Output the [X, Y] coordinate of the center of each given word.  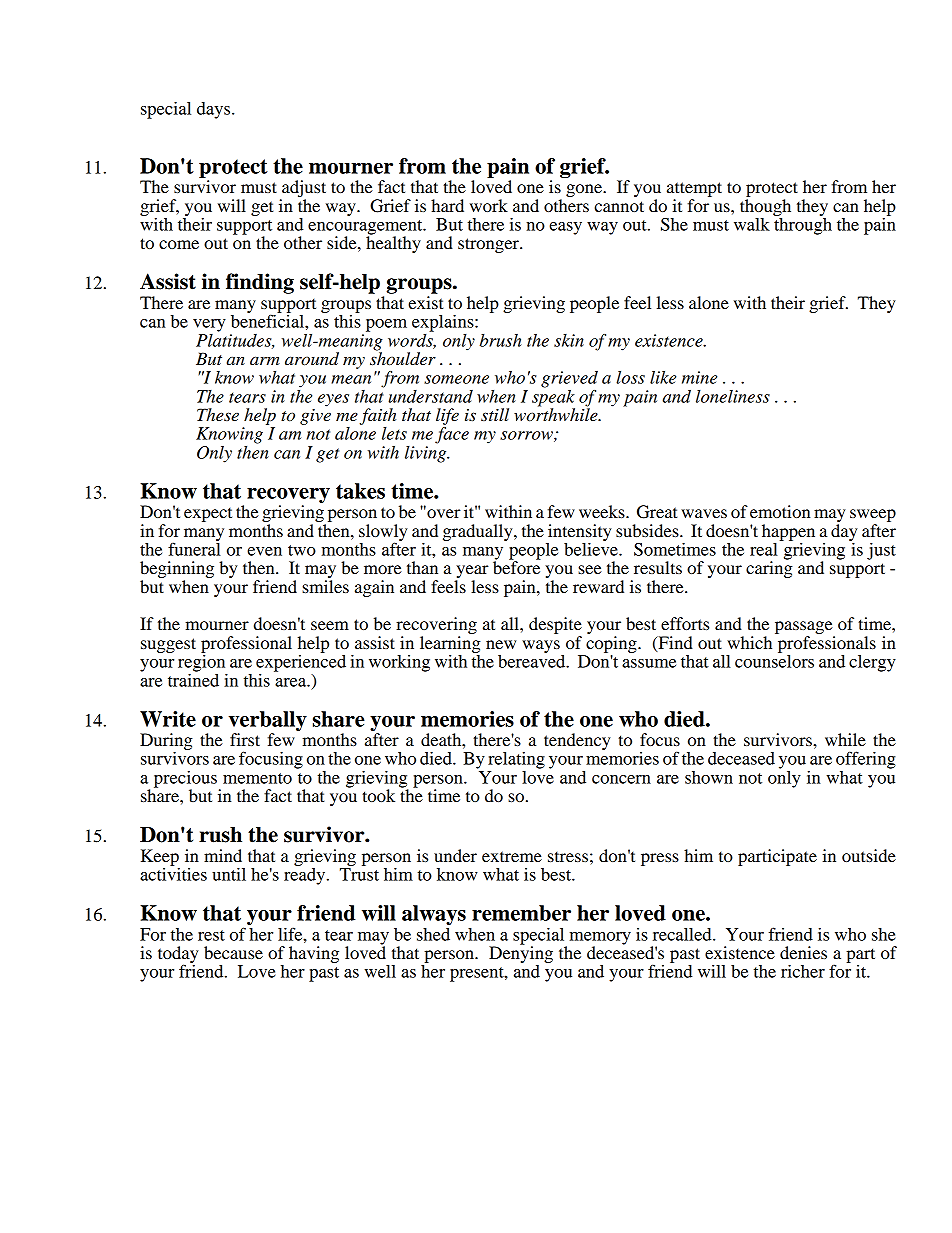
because [233, 952]
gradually [479, 532]
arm [265, 360]
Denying [521, 955]
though [765, 207]
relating [516, 760]
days [215, 110]
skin [569, 340]
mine [699, 377]
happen [788, 532]
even [264, 551]
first [245, 739]
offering [866, 760]
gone [585, 190]
